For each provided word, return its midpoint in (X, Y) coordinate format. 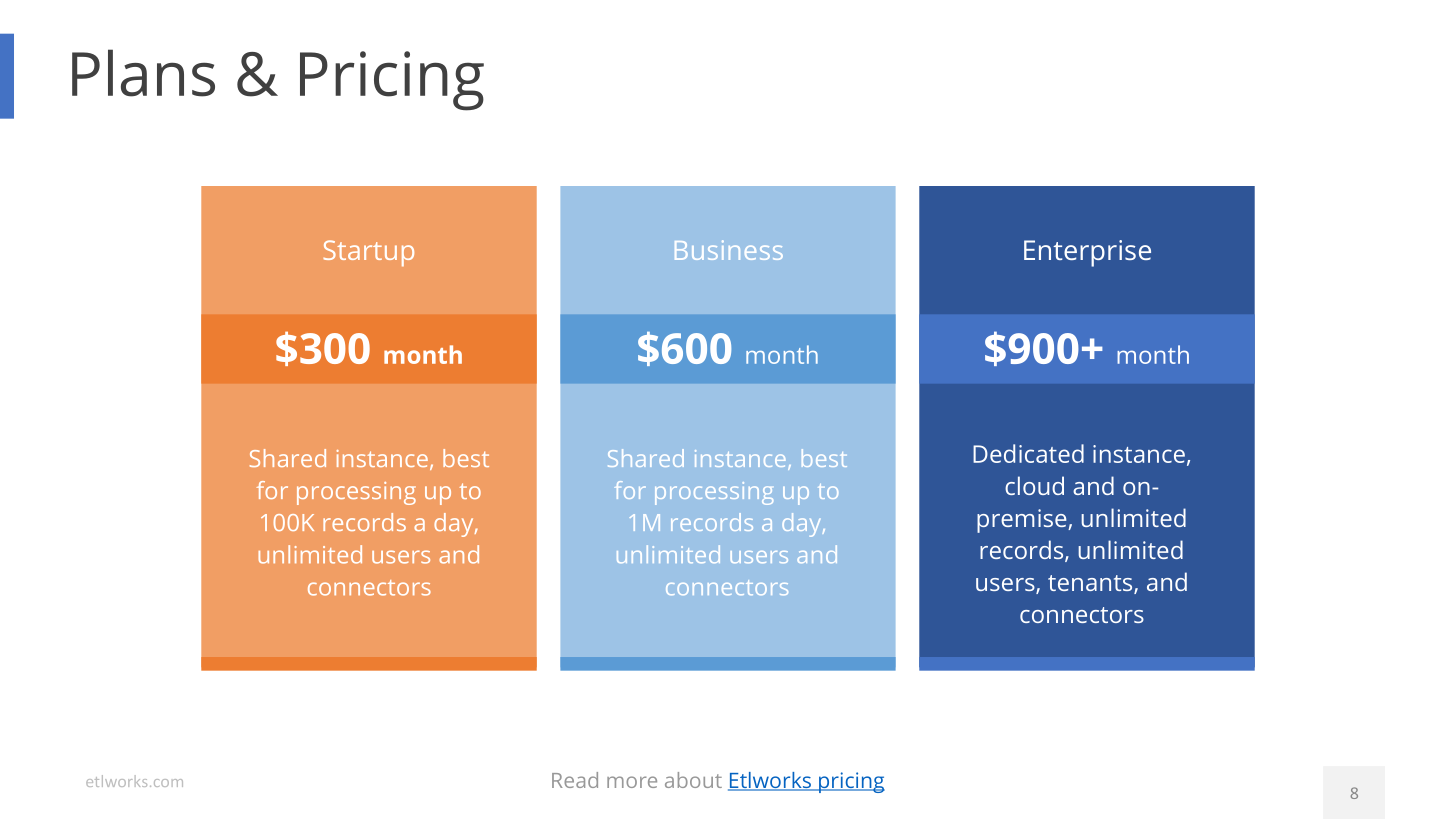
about (693, 780)
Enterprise (1087, 253)
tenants (1091, 584)
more (632, 782)
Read (575, 780)
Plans (143, 73)
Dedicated (1028, 453)
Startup (368, 253)
